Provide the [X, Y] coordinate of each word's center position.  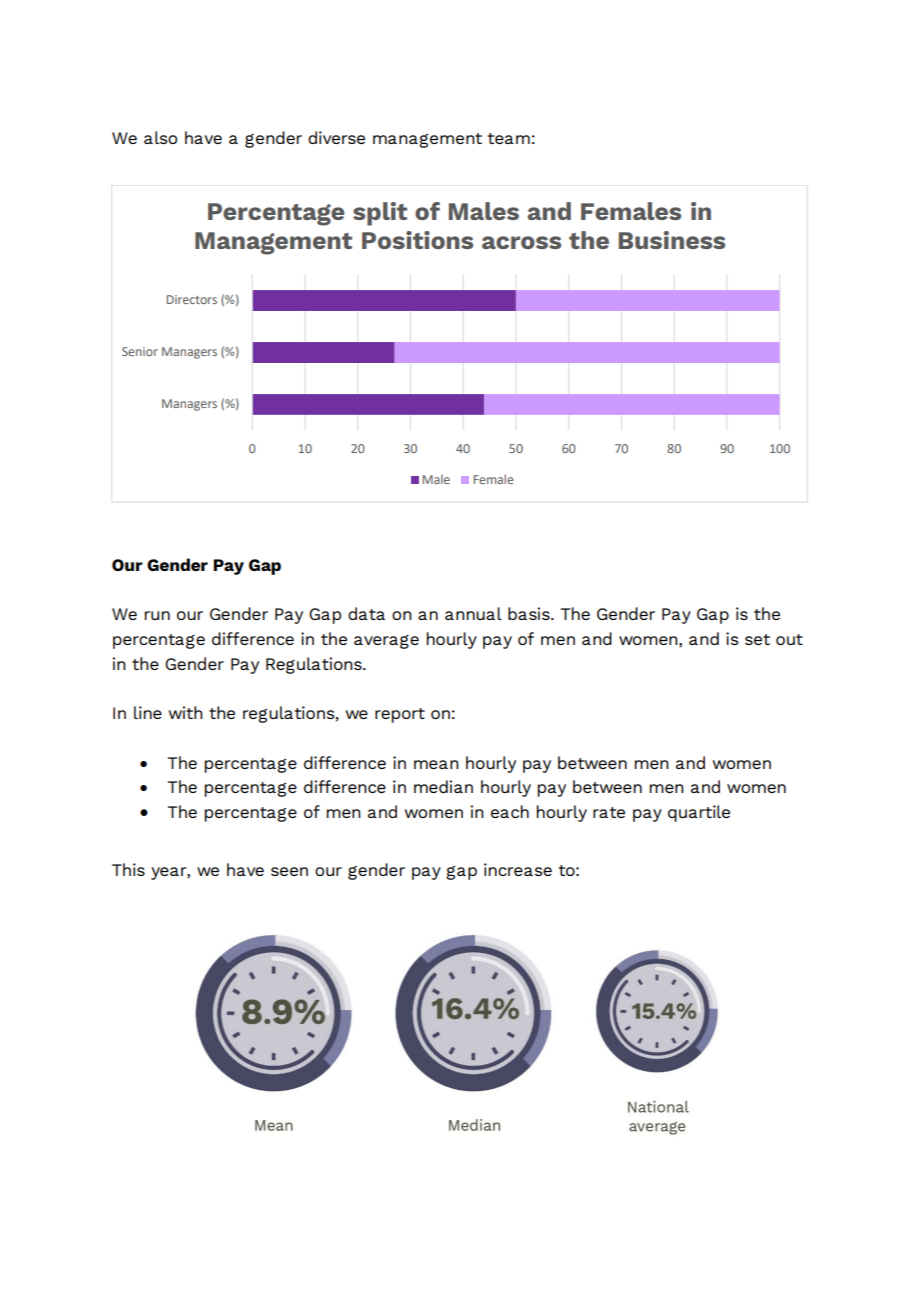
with [185, 712]
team [509, 138]
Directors [192, 299]
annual [473, 613]
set [757, 639]
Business [672, 240]
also [160, 137]
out [789, 639]
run [157, 615]
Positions [417, 240]
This [128, 869]
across [521, 242]
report [400, 715]
